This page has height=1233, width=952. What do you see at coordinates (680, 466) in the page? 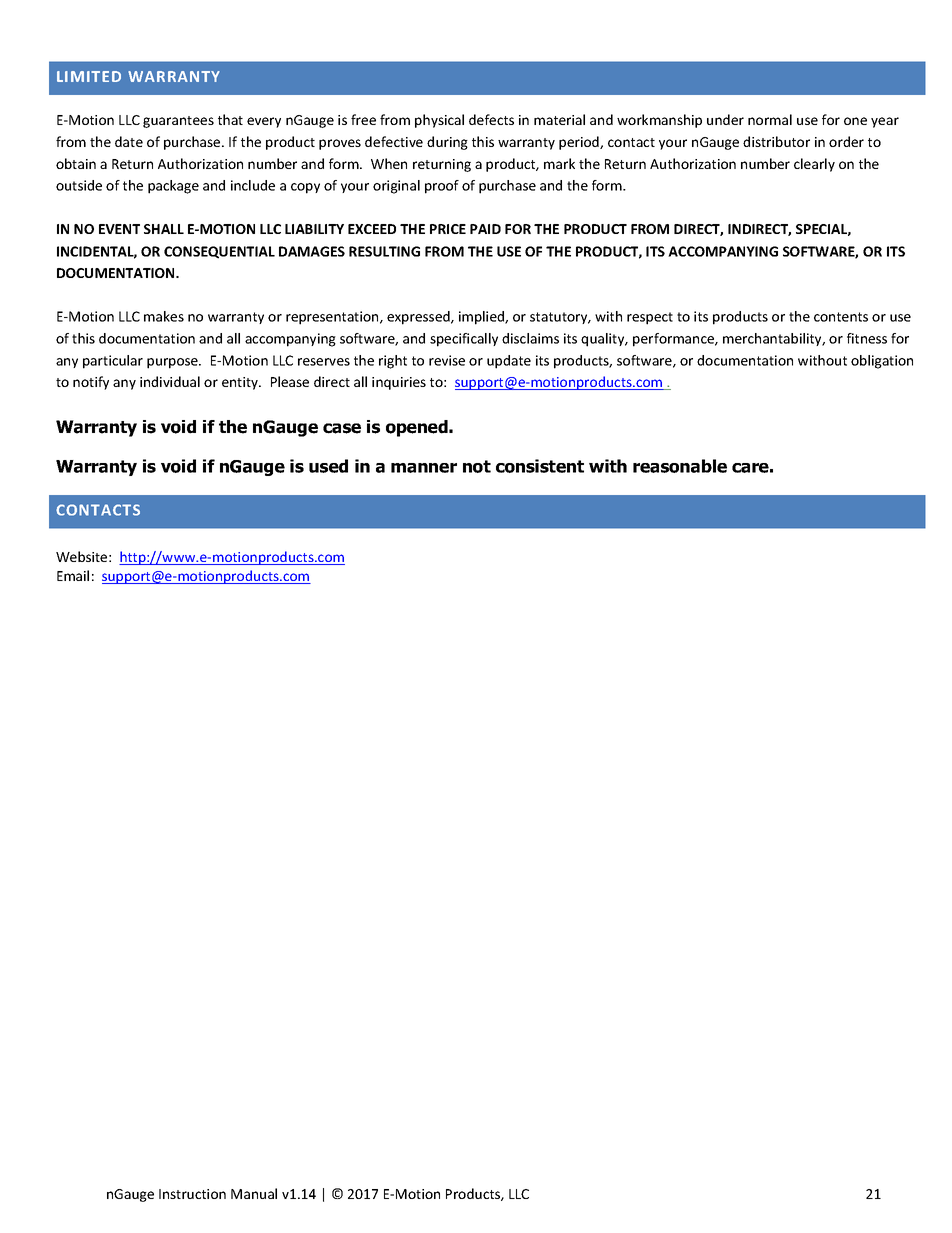
I see `reasonable` at bounding box center [680, 466].
